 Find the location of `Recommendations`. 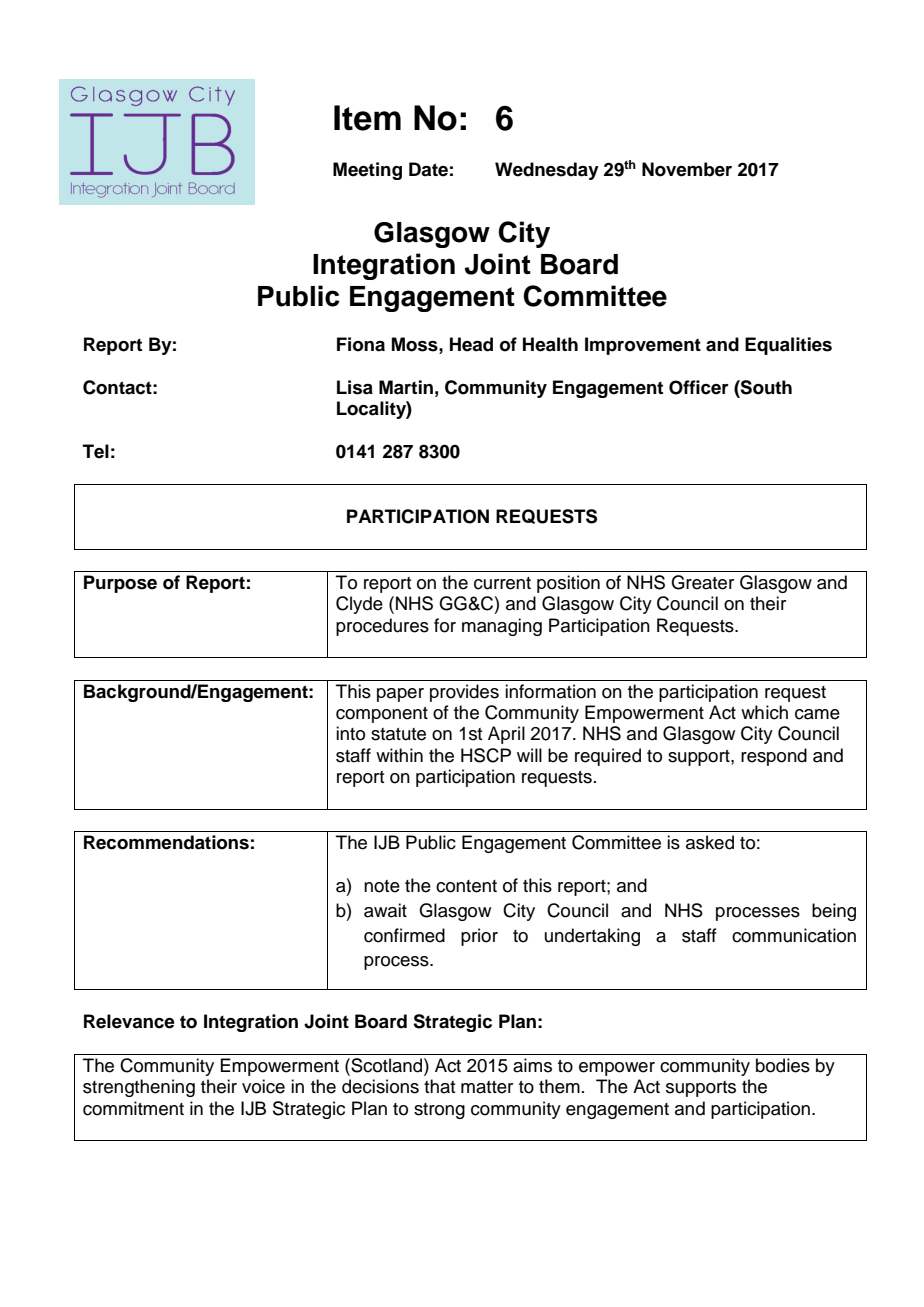

Recommendations is located at coordinates (166, 842).
